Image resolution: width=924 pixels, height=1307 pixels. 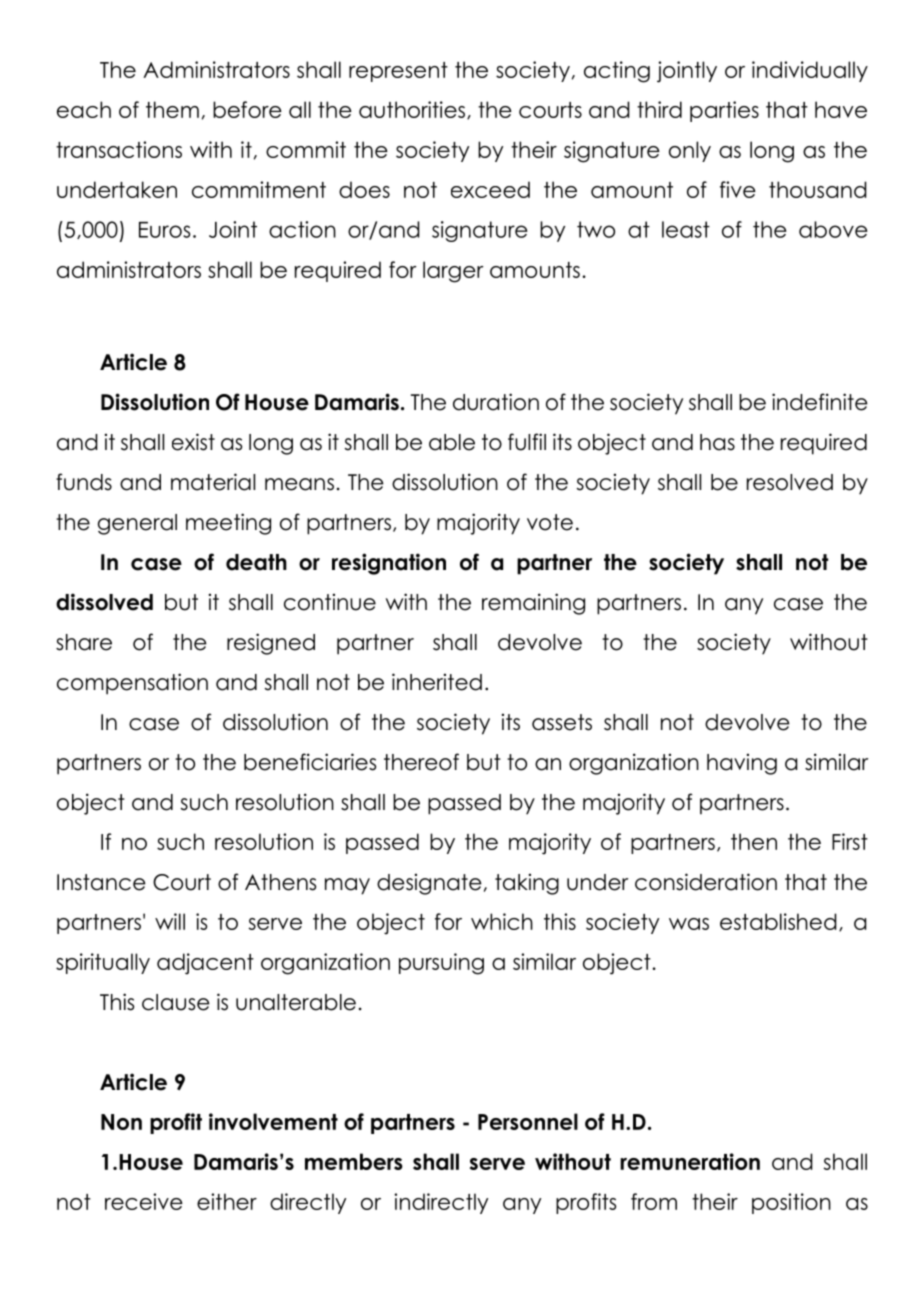 I want to click on receive, so click(x=144, y=1201).
